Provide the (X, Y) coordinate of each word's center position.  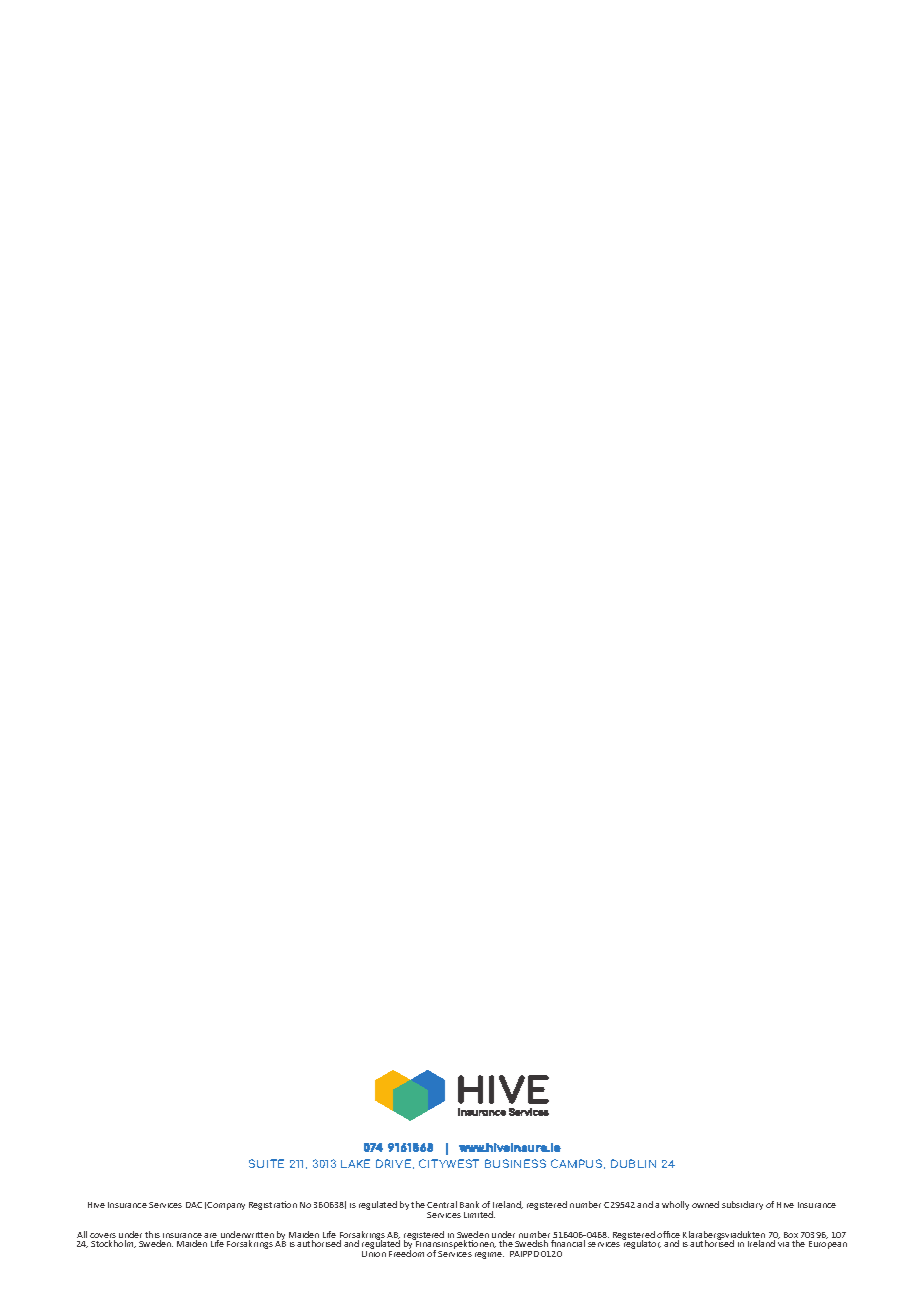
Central (442, 1204)
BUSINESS (515, 1163)
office (668, 1236)
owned (705, 1204)
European (828, 1245)
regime (489, 1255)
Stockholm (113, 1244)
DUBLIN (633, 1163)
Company (226, 1206)
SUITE (266, 1163)
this (153, 1236)
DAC (194, 1205)
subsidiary (742, 1205)
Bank (469, 1204)
